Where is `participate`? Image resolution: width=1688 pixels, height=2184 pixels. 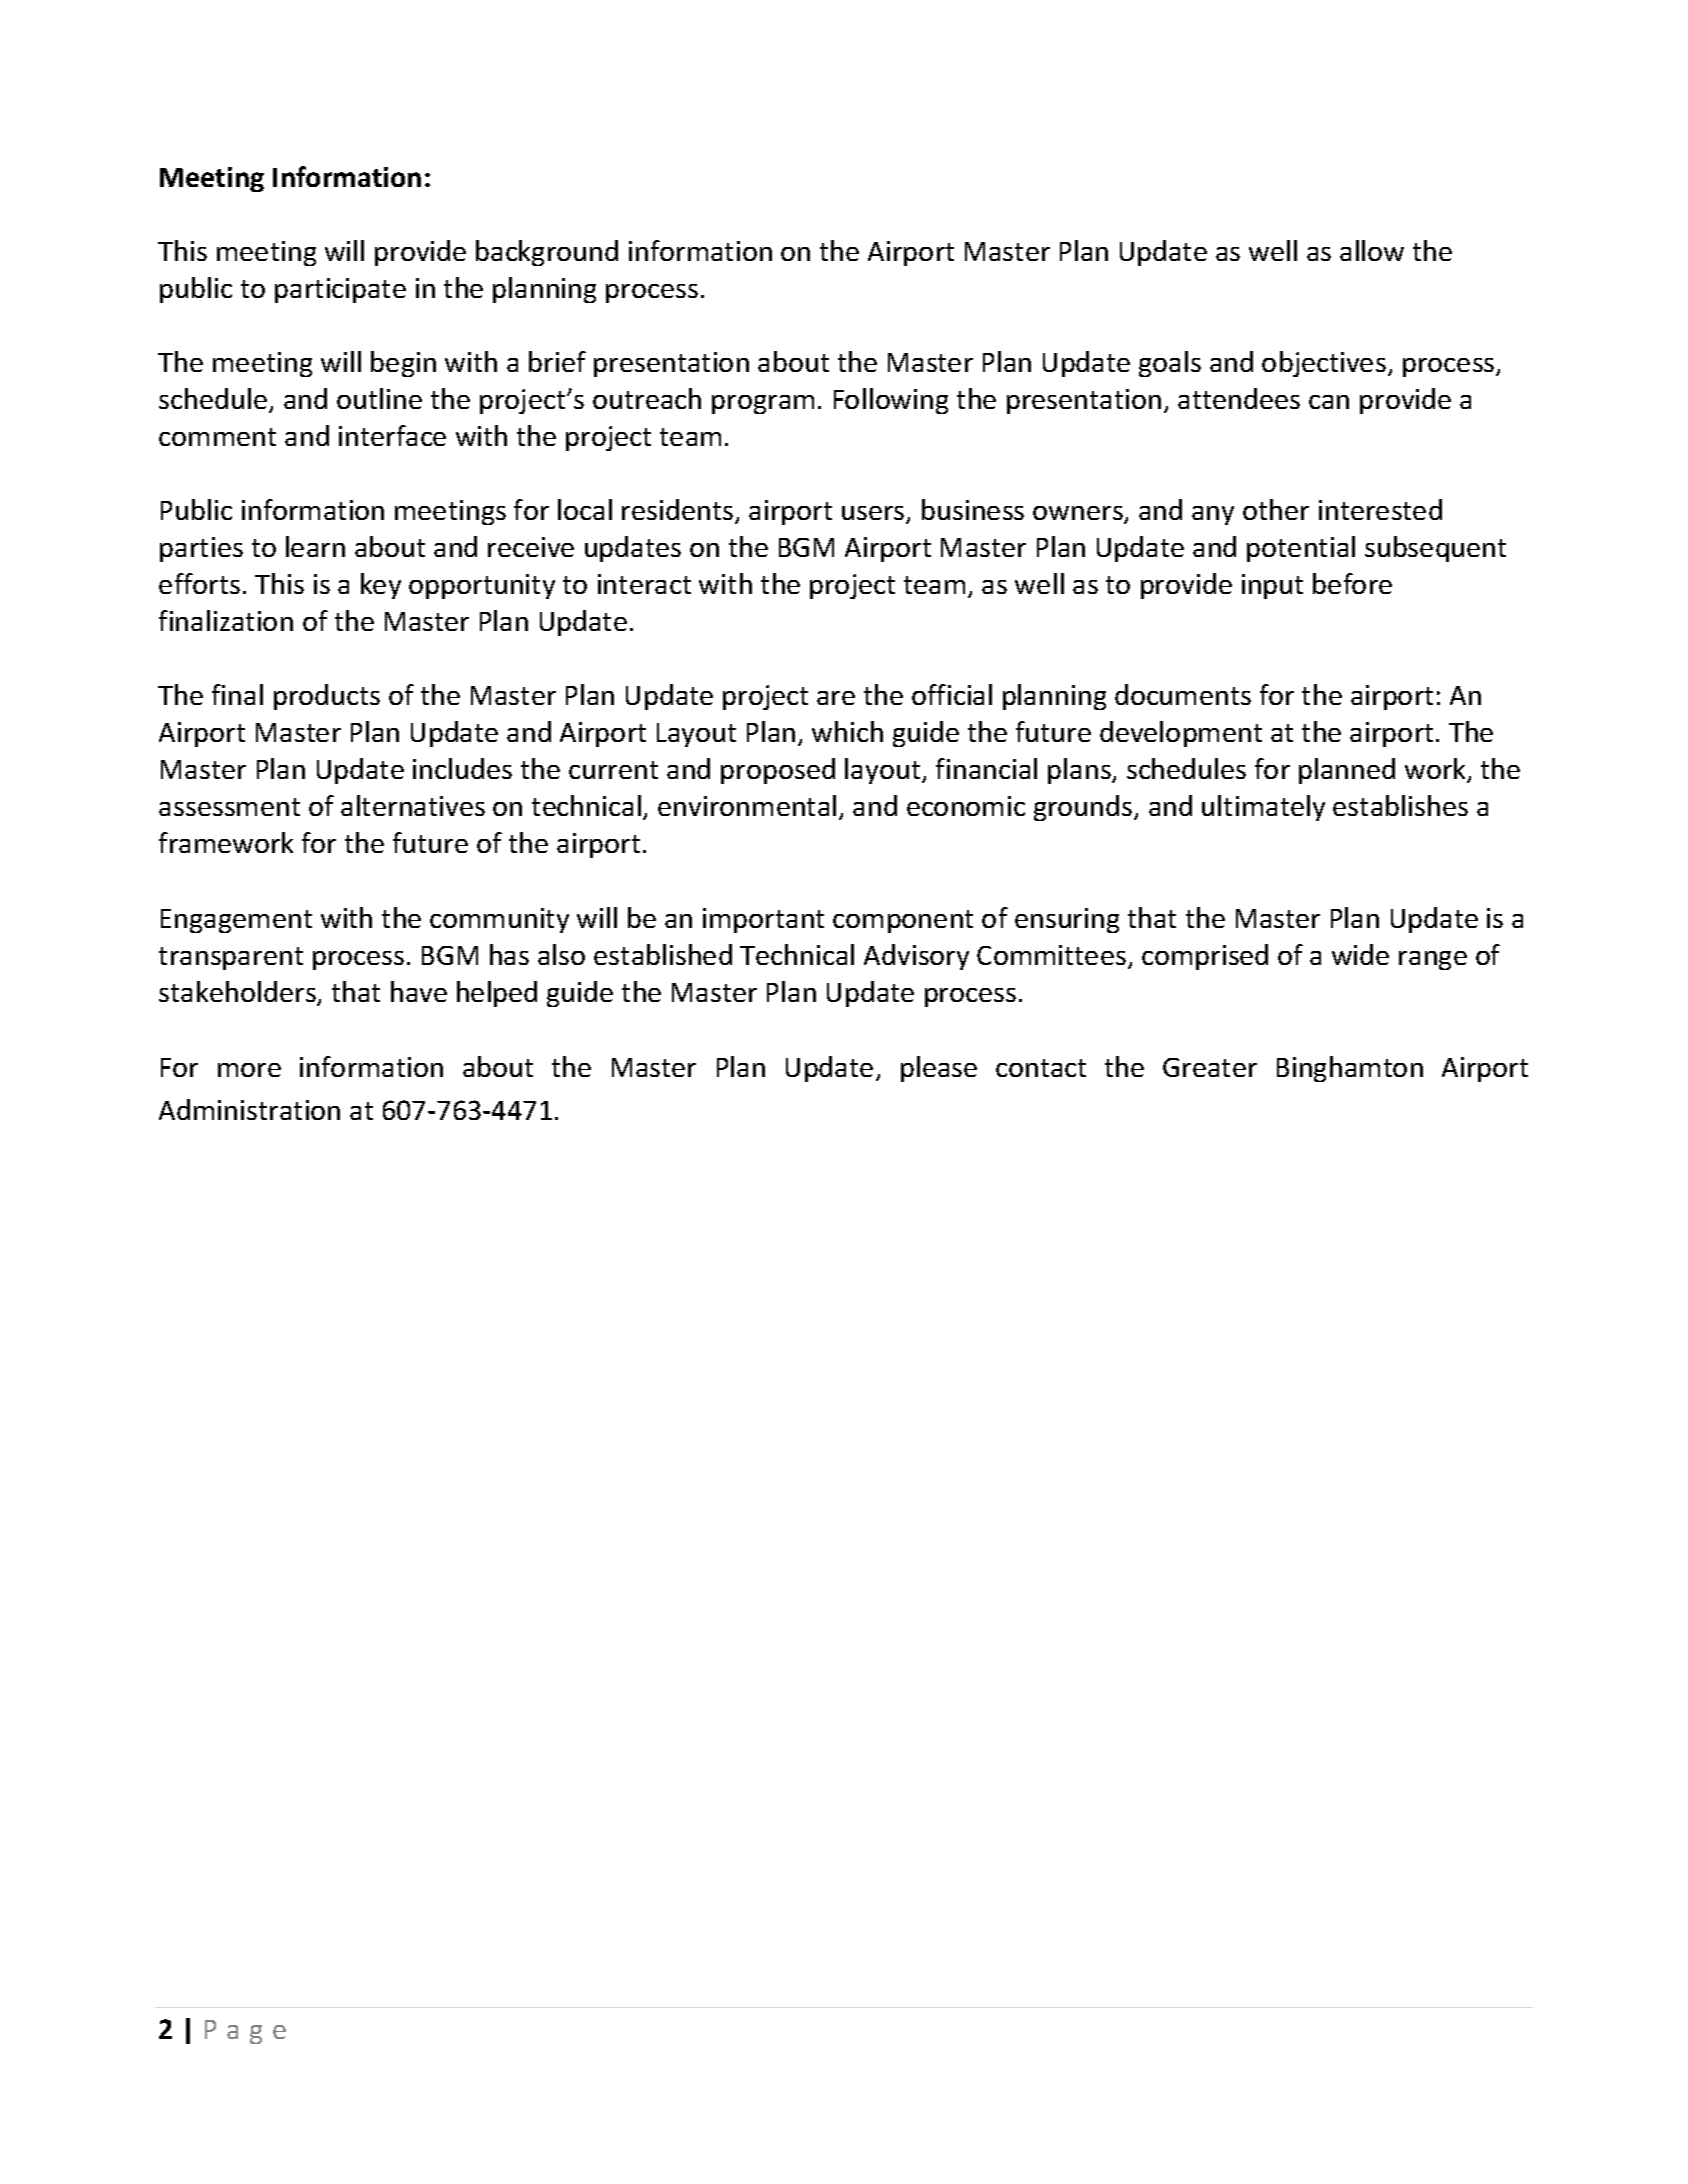
participate is located at coordinates (340, 290).
